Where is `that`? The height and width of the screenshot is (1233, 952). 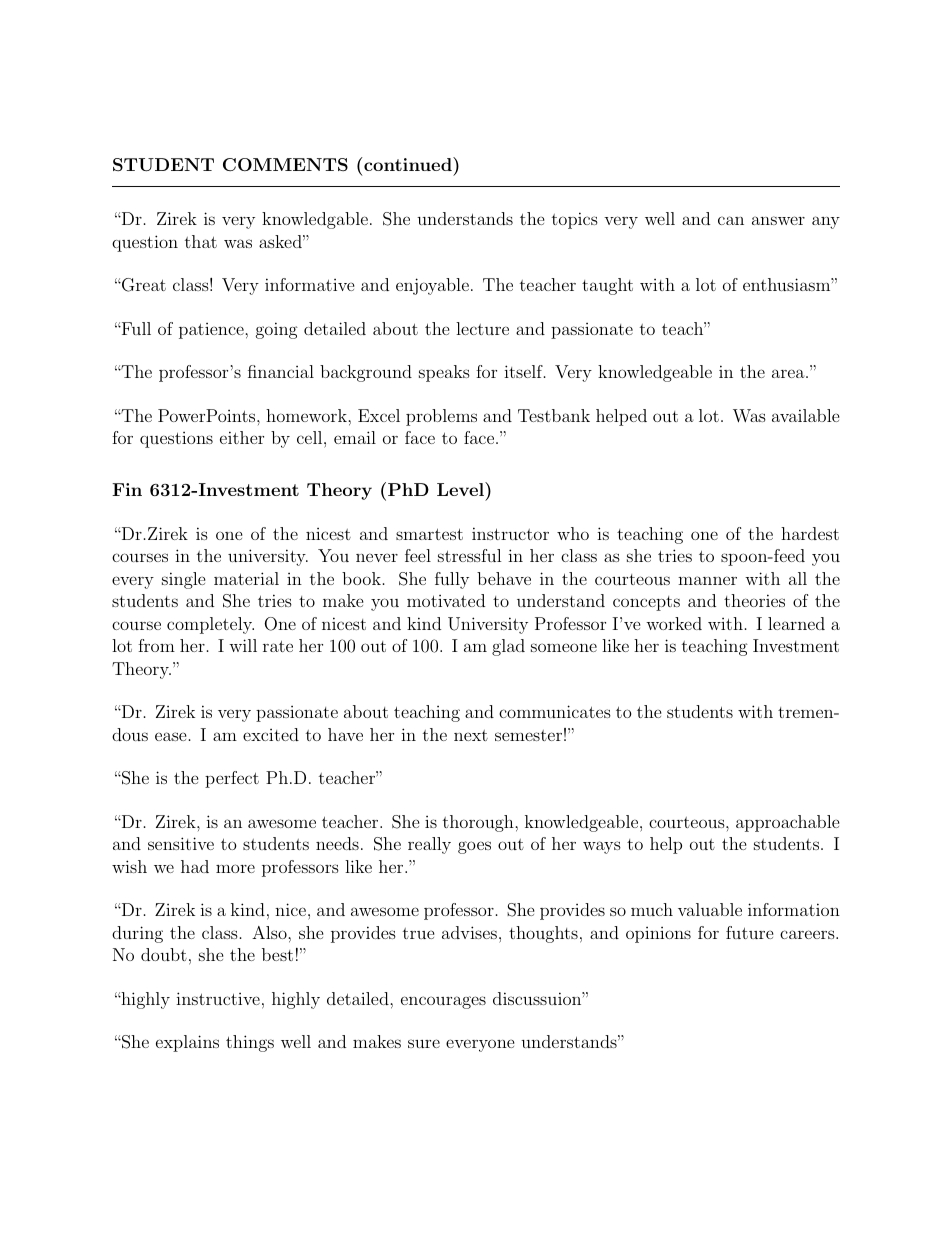 that is located at coordinates (201, 241).
